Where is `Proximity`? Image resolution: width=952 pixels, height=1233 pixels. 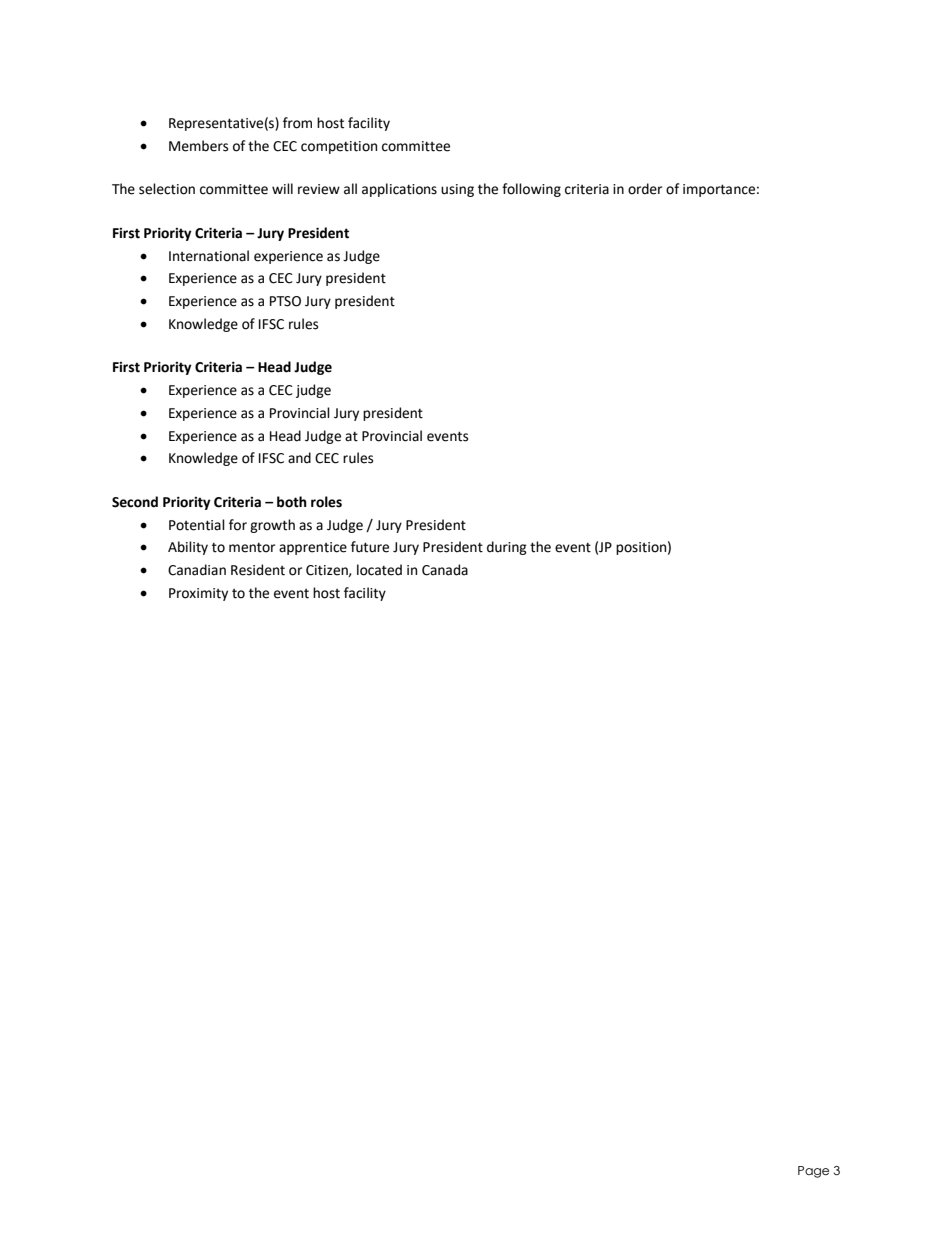
Proximity is located at coordinates (198, 594).
